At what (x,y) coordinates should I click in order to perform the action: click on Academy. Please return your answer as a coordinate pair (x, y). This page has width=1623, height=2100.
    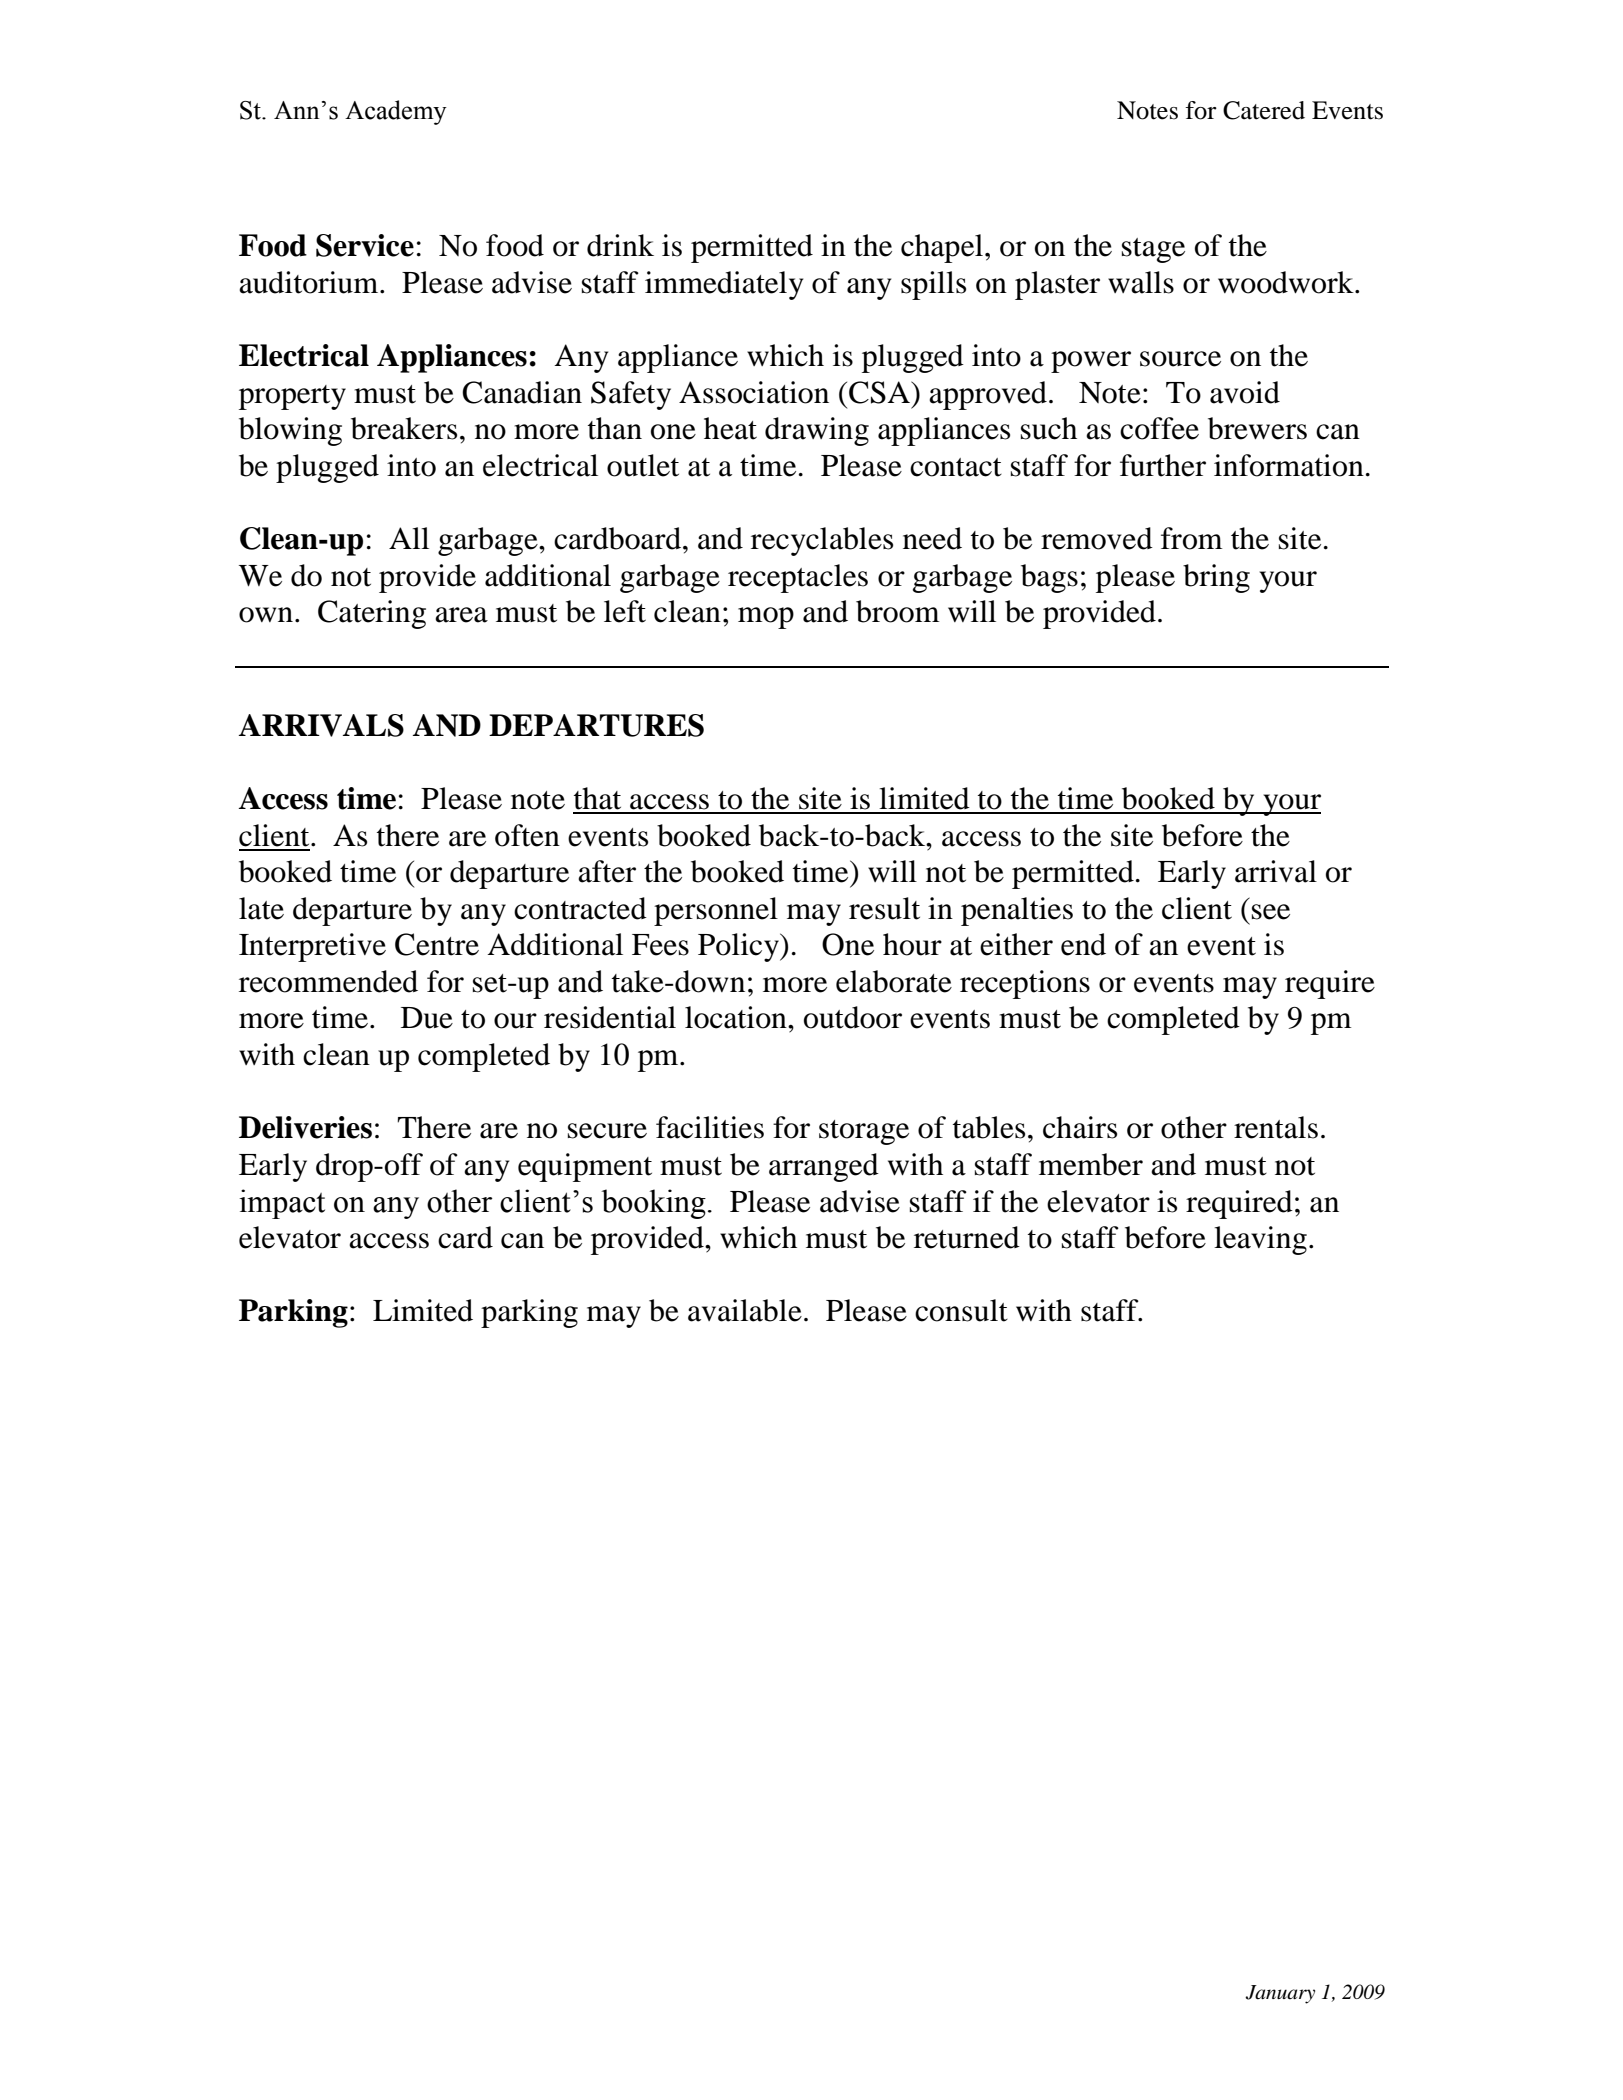
    Looking at the image, I should click on (396, 112).
